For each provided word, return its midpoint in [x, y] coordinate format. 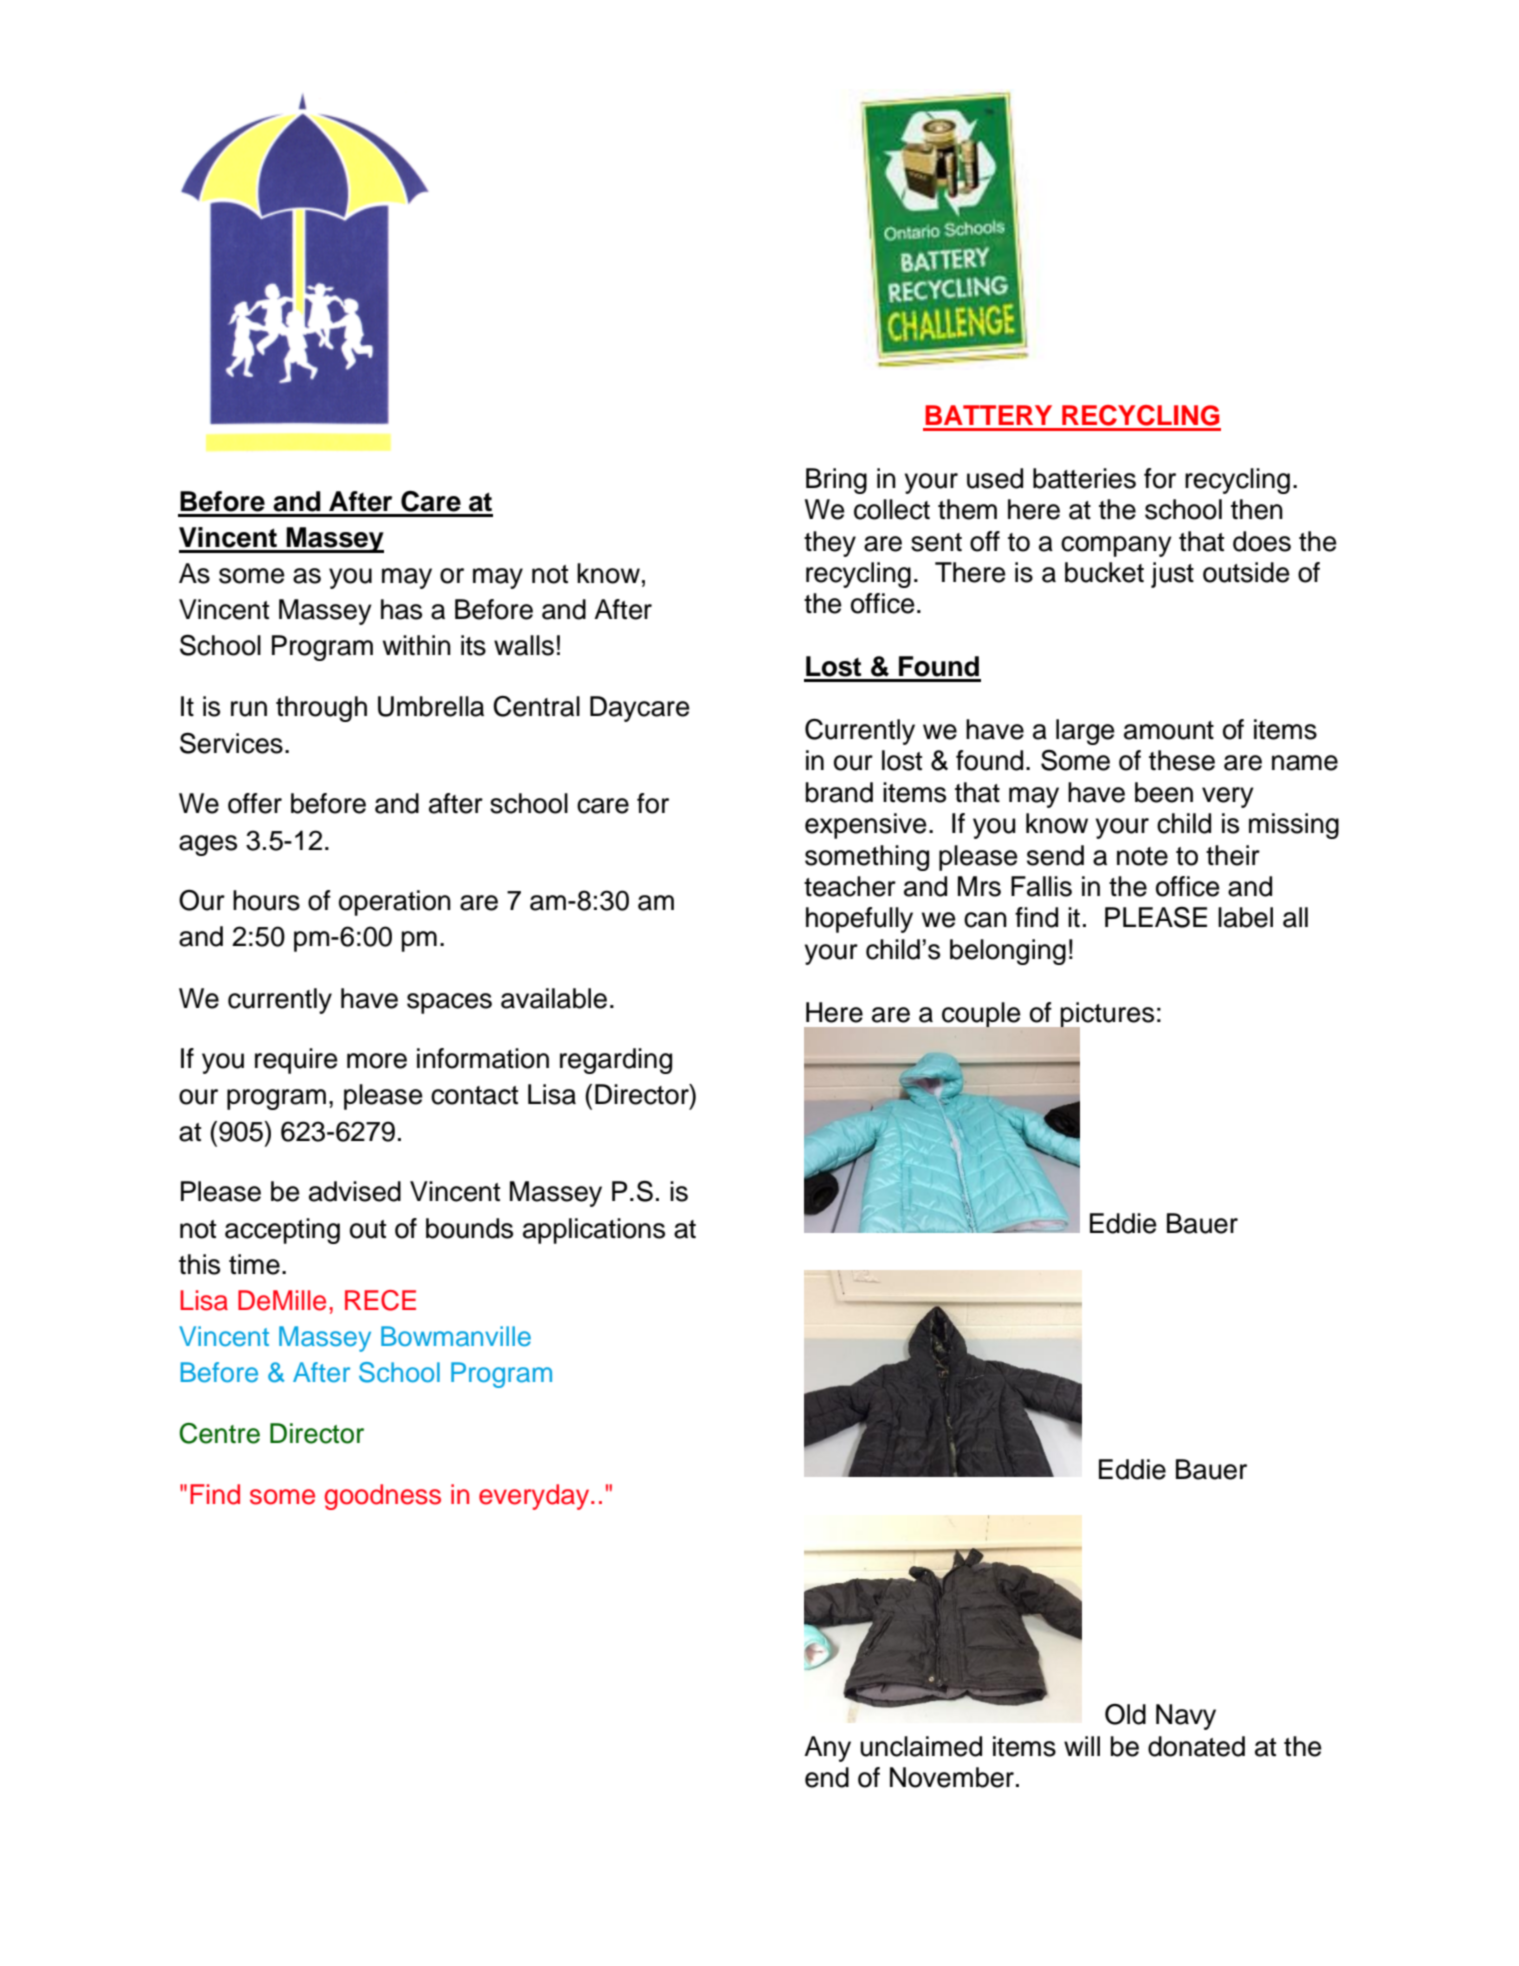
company [1116, 546]
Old [1125, 1714]
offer [255, 803]
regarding [616, 1061]
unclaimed [921, 1746]
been [1164, 792]
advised [355, 1191]
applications [594, 1231]
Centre [219, 1433]
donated [1196, 1746]
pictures [1106, 1016]
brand [839, 792]
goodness [382, 1497]
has [401, 609]
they [830, 544]
